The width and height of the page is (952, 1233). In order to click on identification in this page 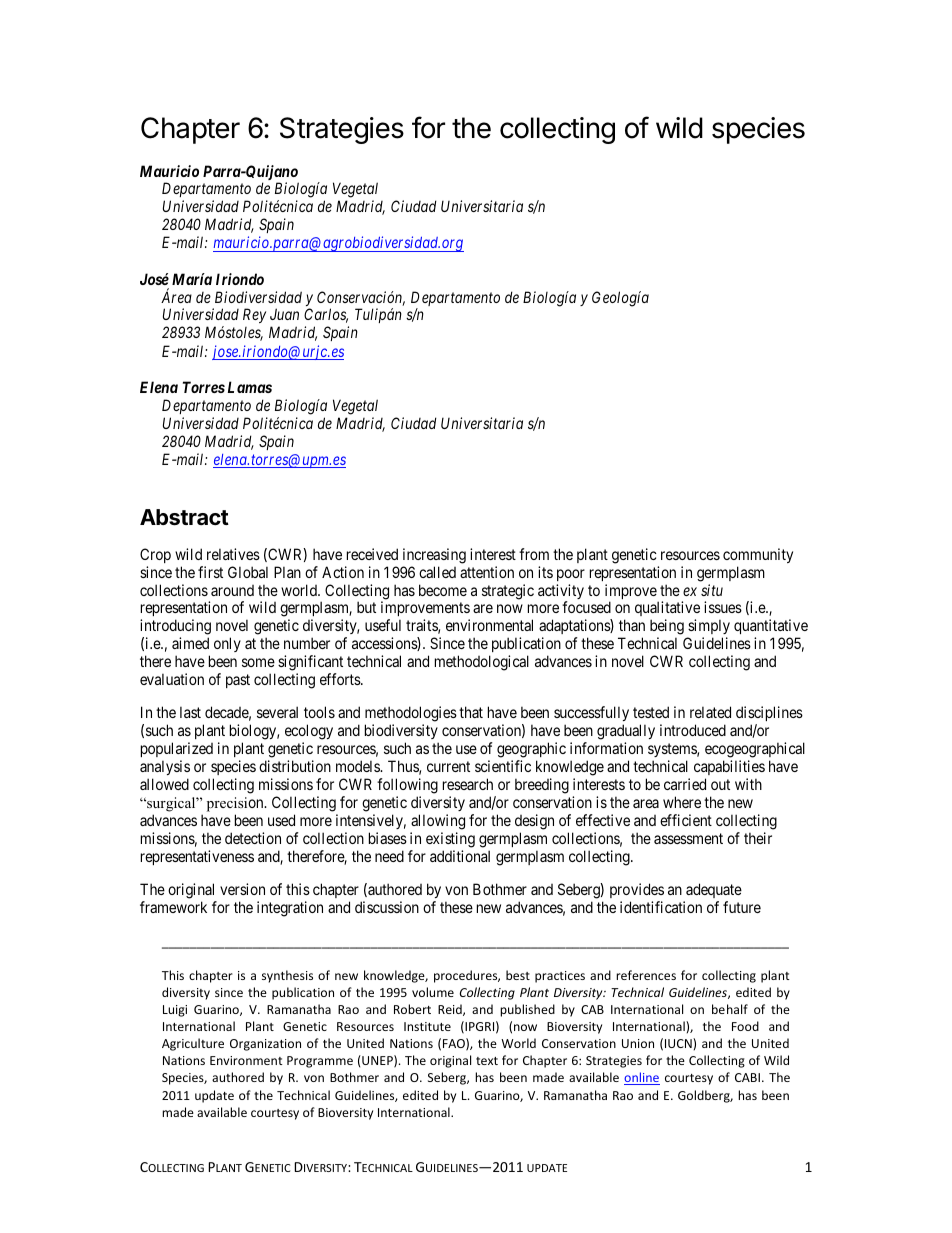, I will do `click(661, 907)`.
